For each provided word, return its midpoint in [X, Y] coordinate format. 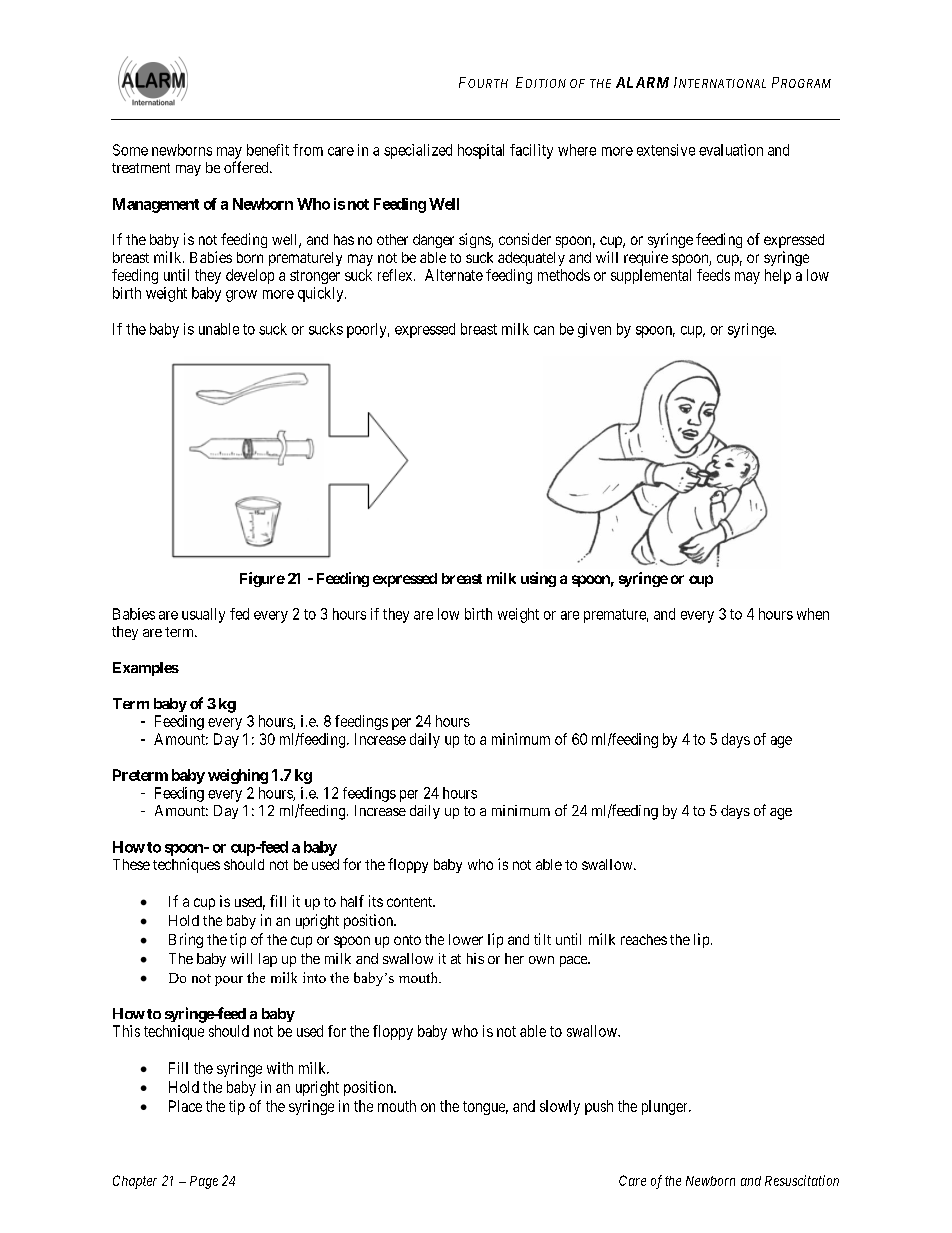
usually [203, 615]
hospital [481, 151]
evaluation [731, 150]
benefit [268, 150]
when [813, 614]
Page [204, 1182]
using [538, 579]
